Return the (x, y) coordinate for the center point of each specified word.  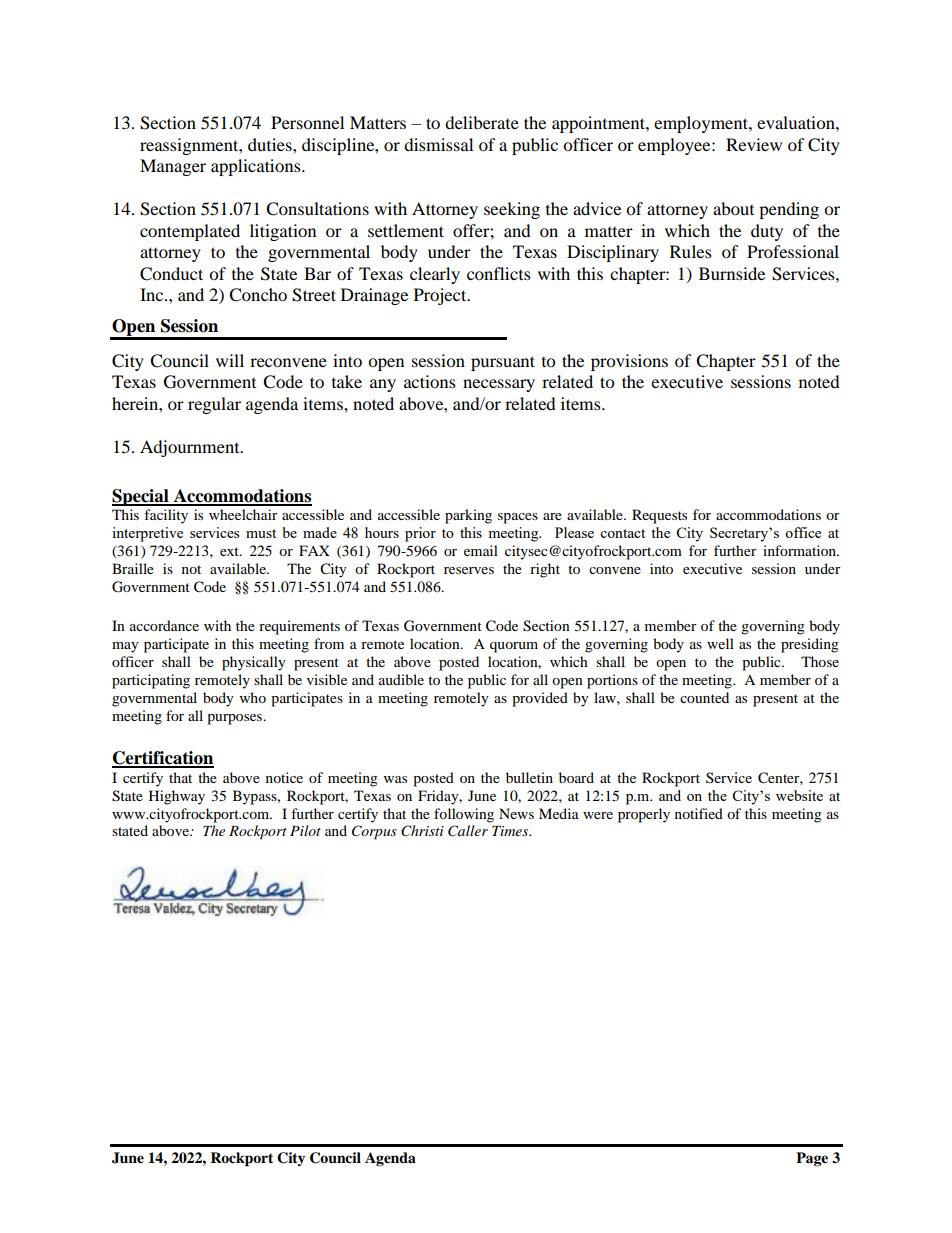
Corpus (374, 832)
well (720, 643)
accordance (164, 625)
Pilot (305, 830)
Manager (173, 167)
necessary (499, 385)
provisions (629, 362)
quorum (514, 647)
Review (754, 144)
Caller (468, 831)
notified (699, 813)
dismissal (438, 144)
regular (214, 405)
